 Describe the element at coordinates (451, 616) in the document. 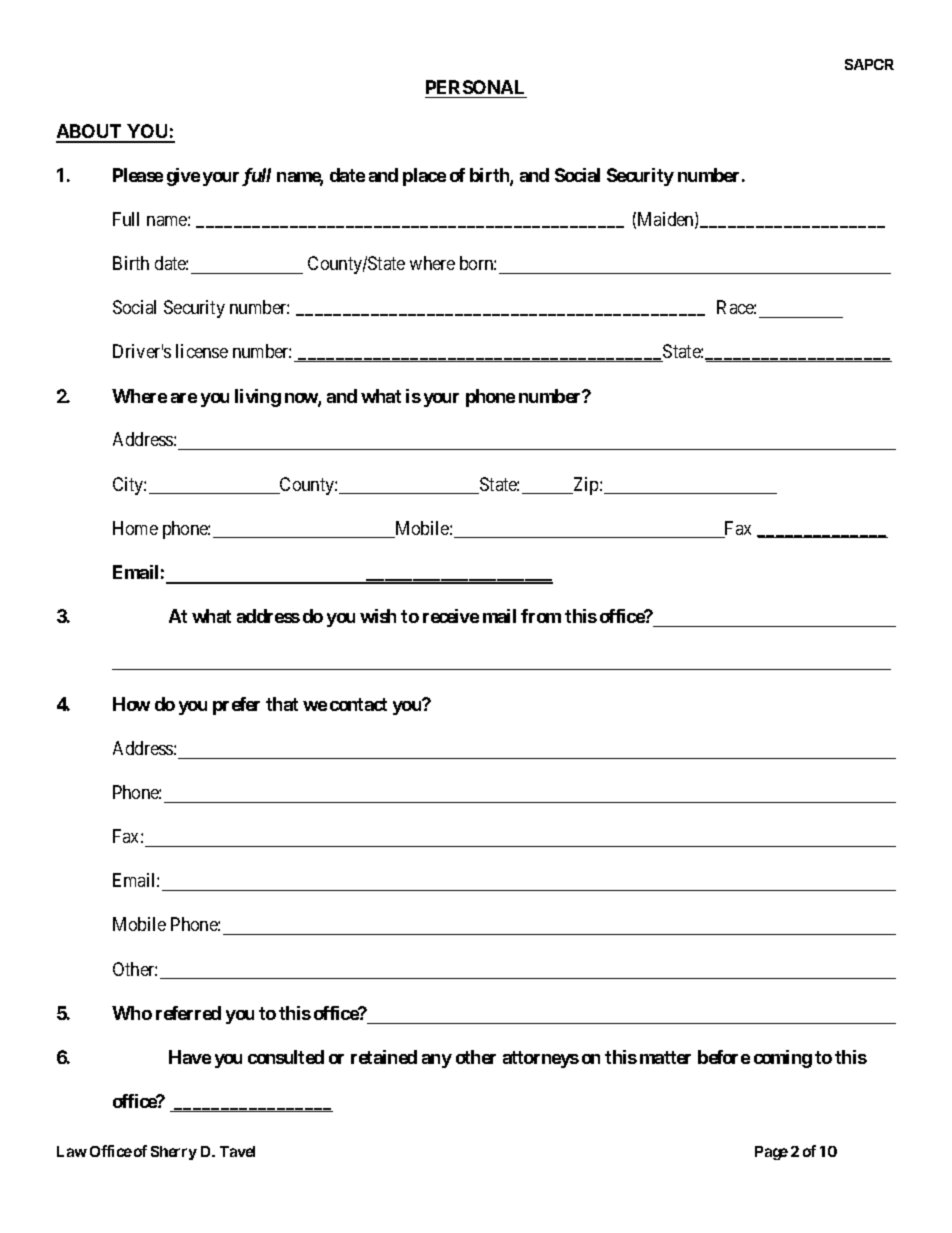

I see `receive` at that location.
